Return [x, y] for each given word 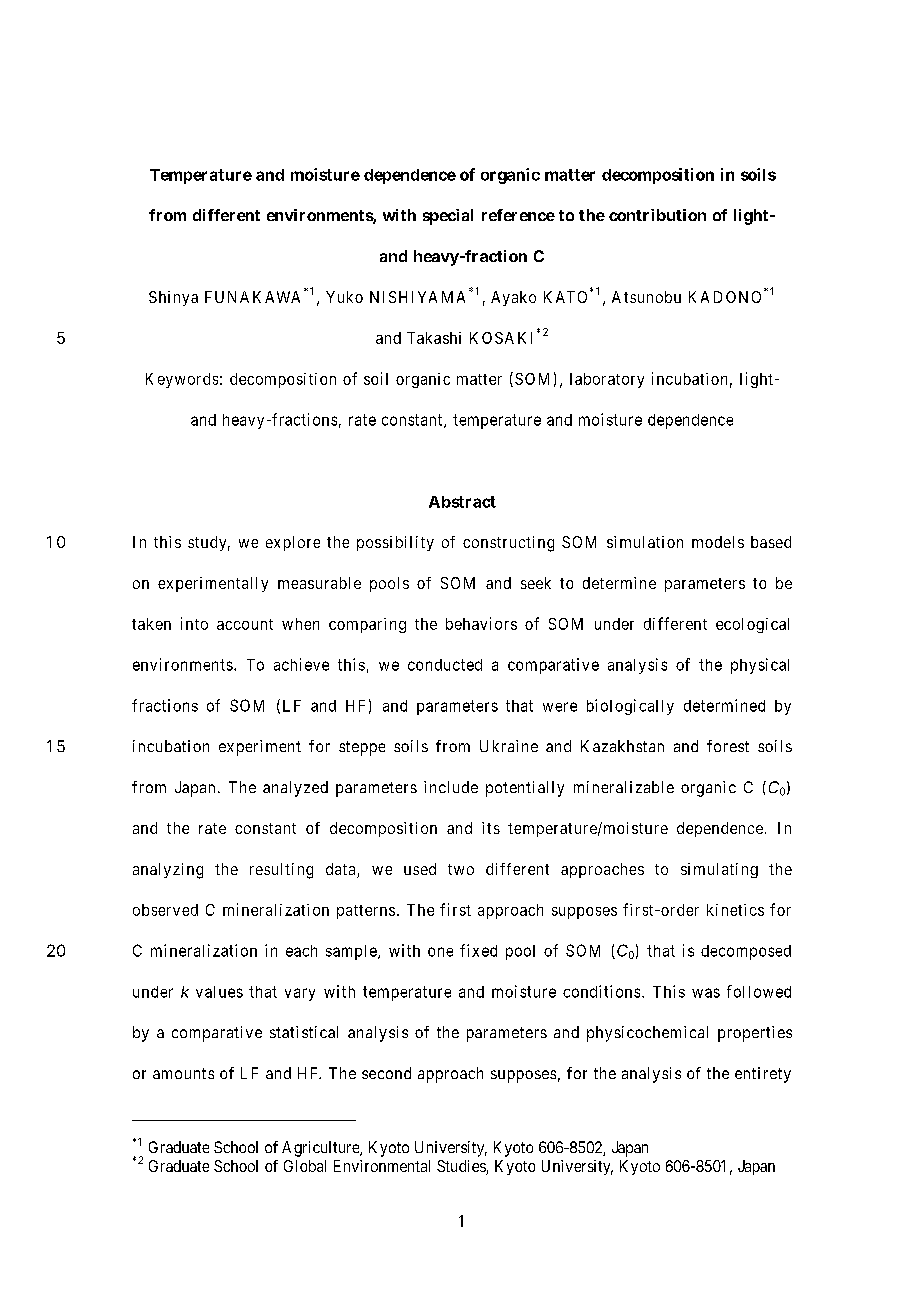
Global [305, 1166]
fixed [478, 950]
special [448, 217]
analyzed [295, 789]
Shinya [173, 298]
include [451, 787]
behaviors [481, 623]
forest [728, 746]
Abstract [462, 502]
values [219, 992]
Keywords [182, 380]
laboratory [607, 380]
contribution [657, 215]
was [706, 993]
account [245, 624]
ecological [752, 625]
